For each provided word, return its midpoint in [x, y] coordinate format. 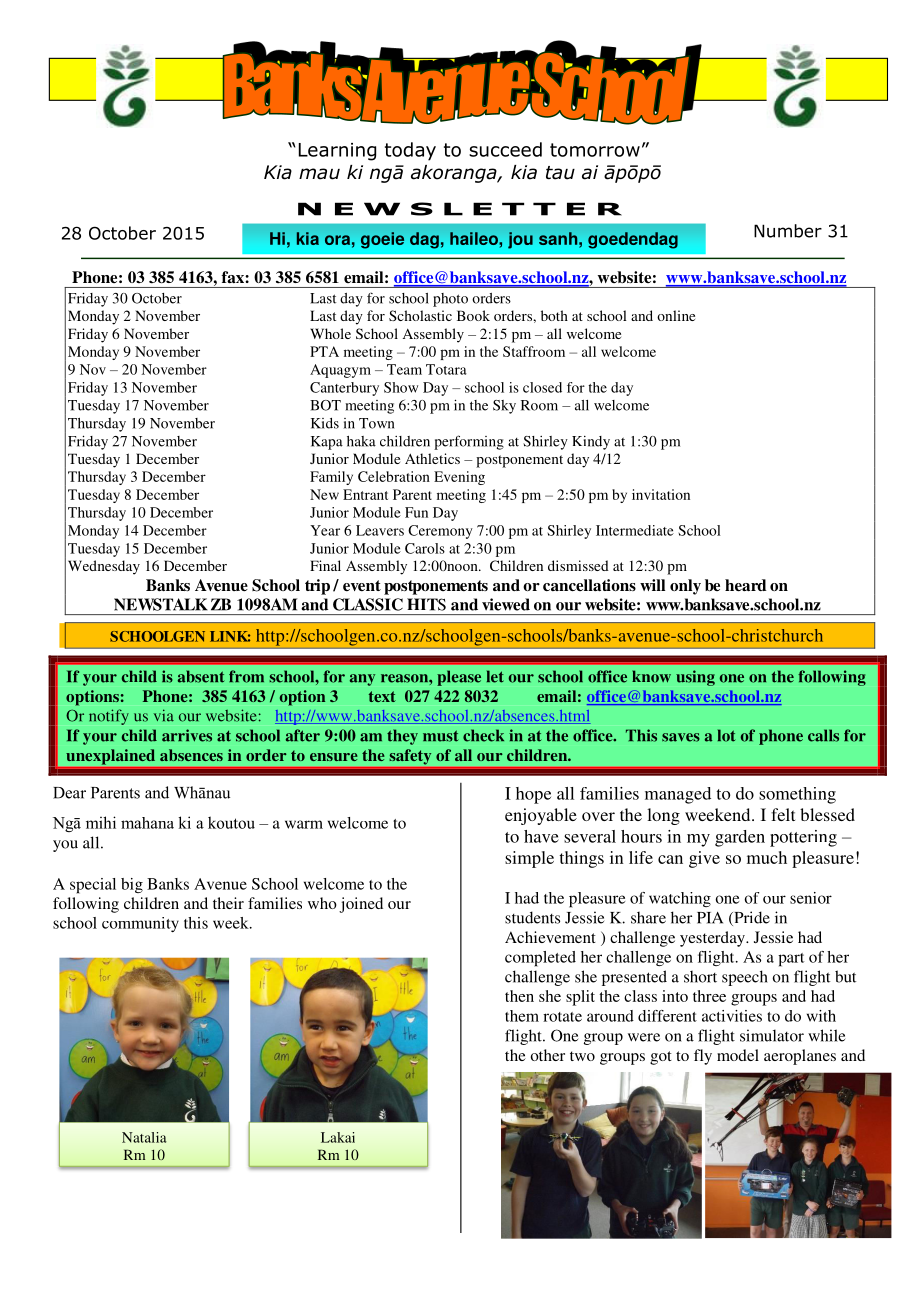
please [459, 678]
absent [201, 676]
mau [319, 174]
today [410, 151]
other [548, 1055]
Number [788, 231]
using [695, 678]
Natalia [144, 1137]
